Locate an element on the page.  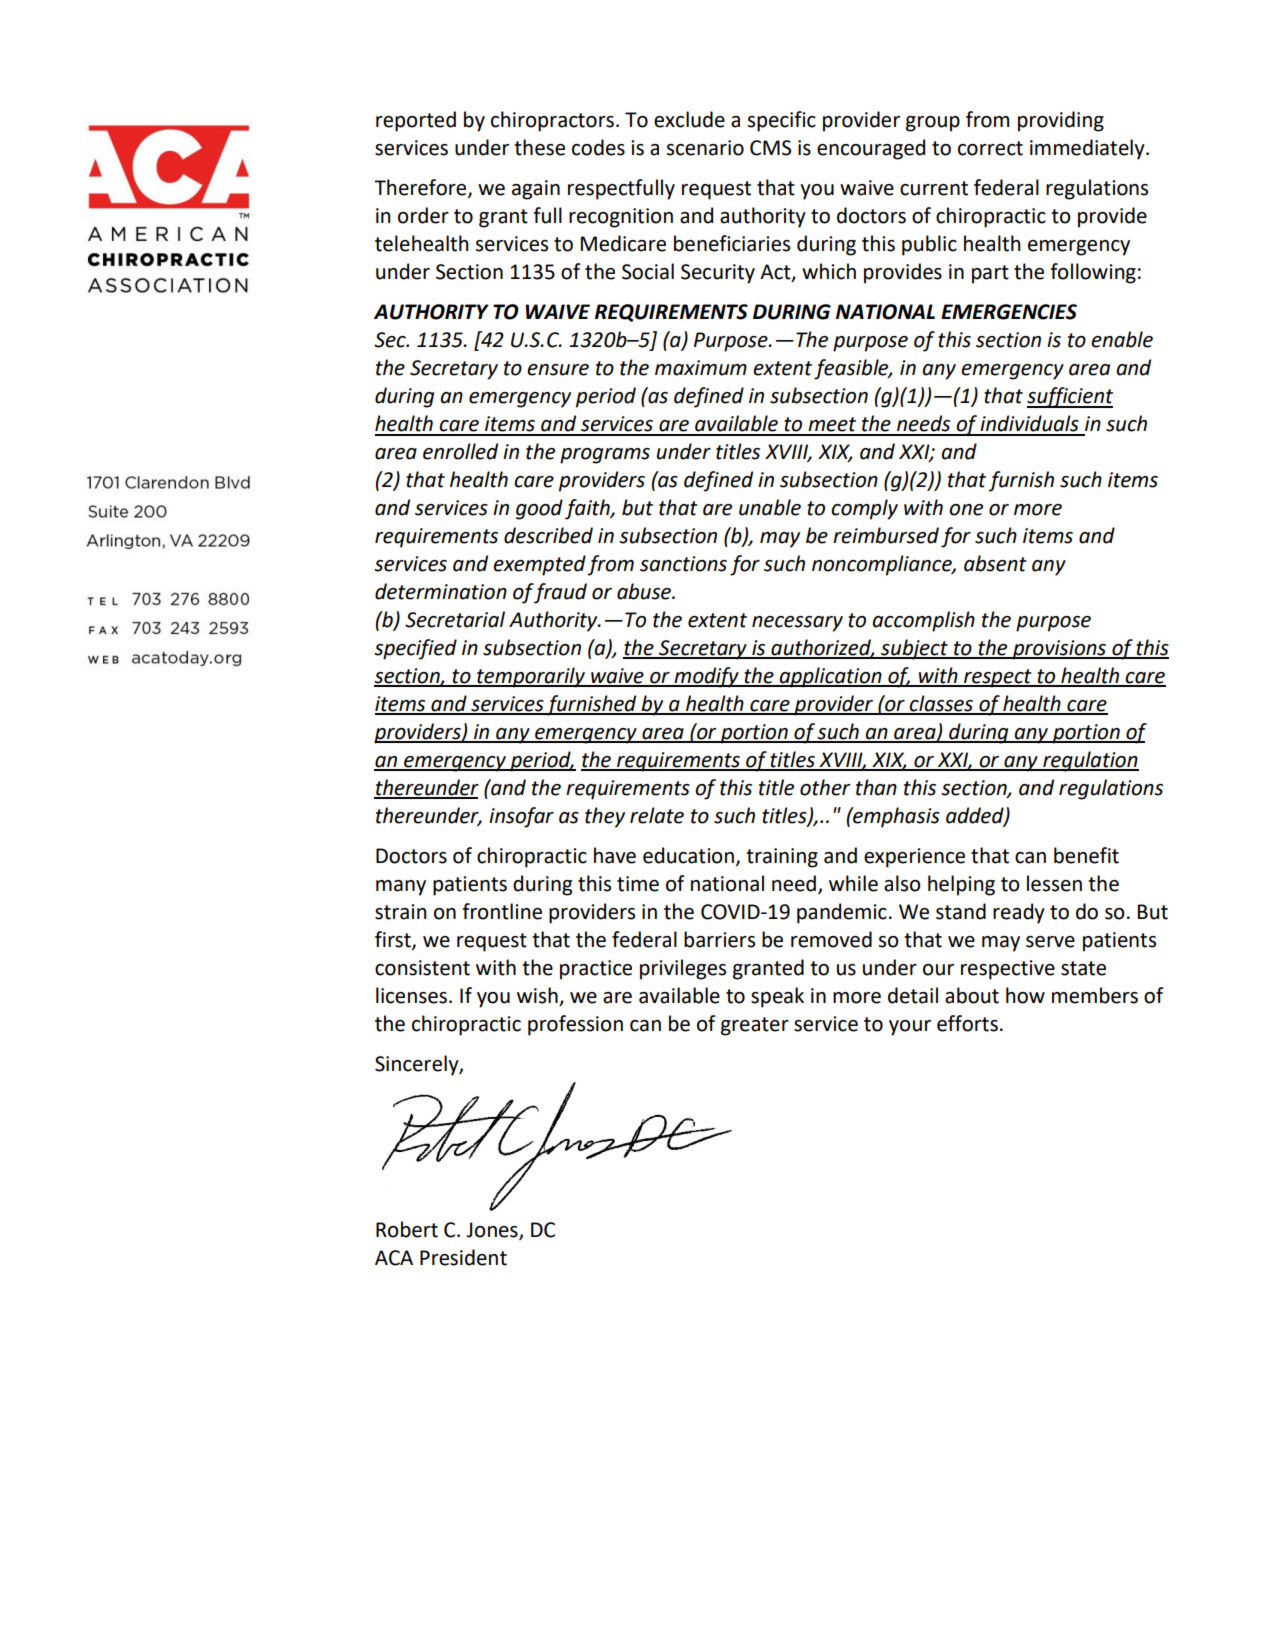
efforts is located at coordinates (967, 1023).
